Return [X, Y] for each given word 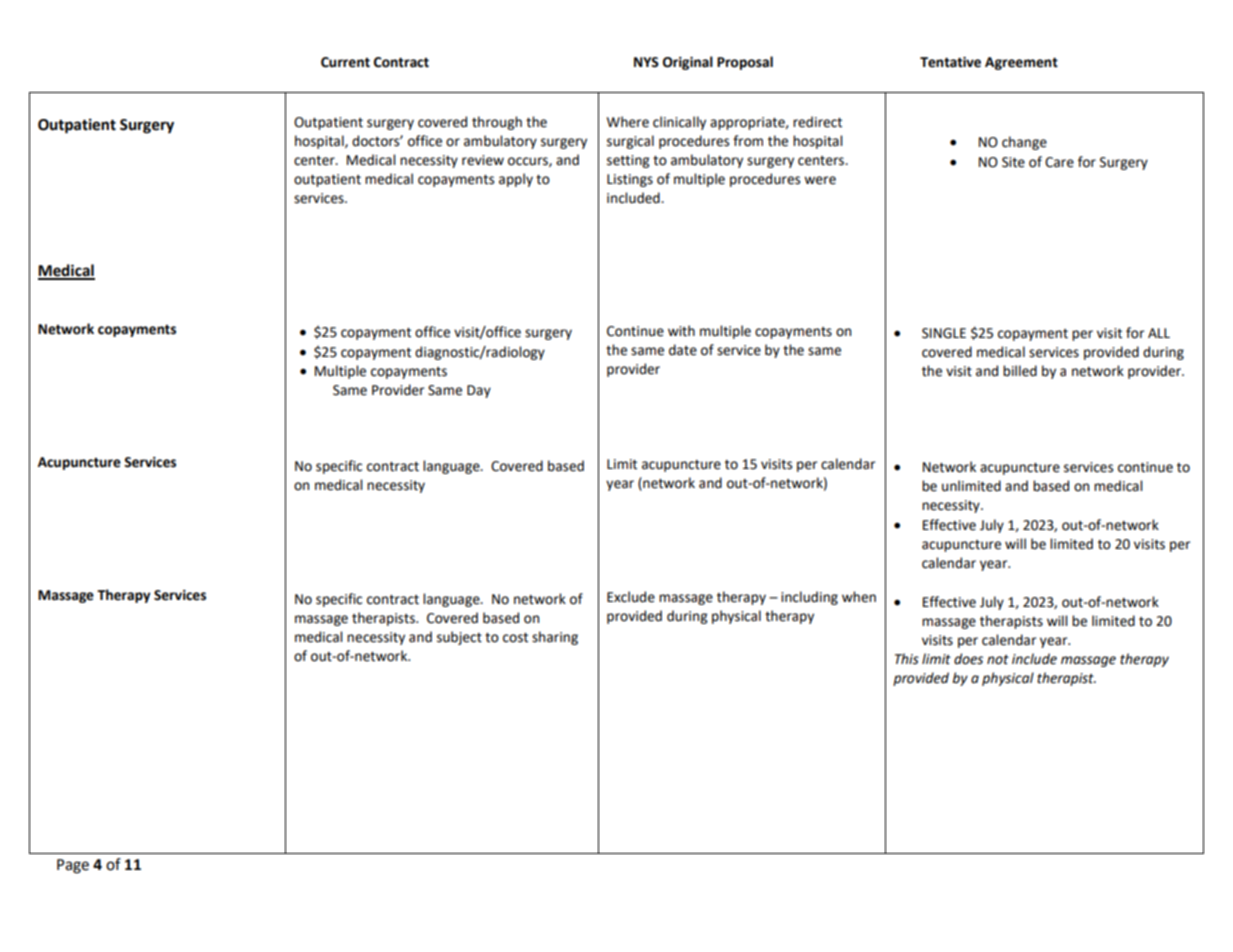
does [968, 659]
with [681, 331]
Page [73, 866]
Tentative [950, 62]
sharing [555, 638]
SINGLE [944, 333]
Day [479, 391]
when [859, 597]
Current [345, 62]
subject [459, 638]
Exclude [631, 597]
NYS [646, 62]
